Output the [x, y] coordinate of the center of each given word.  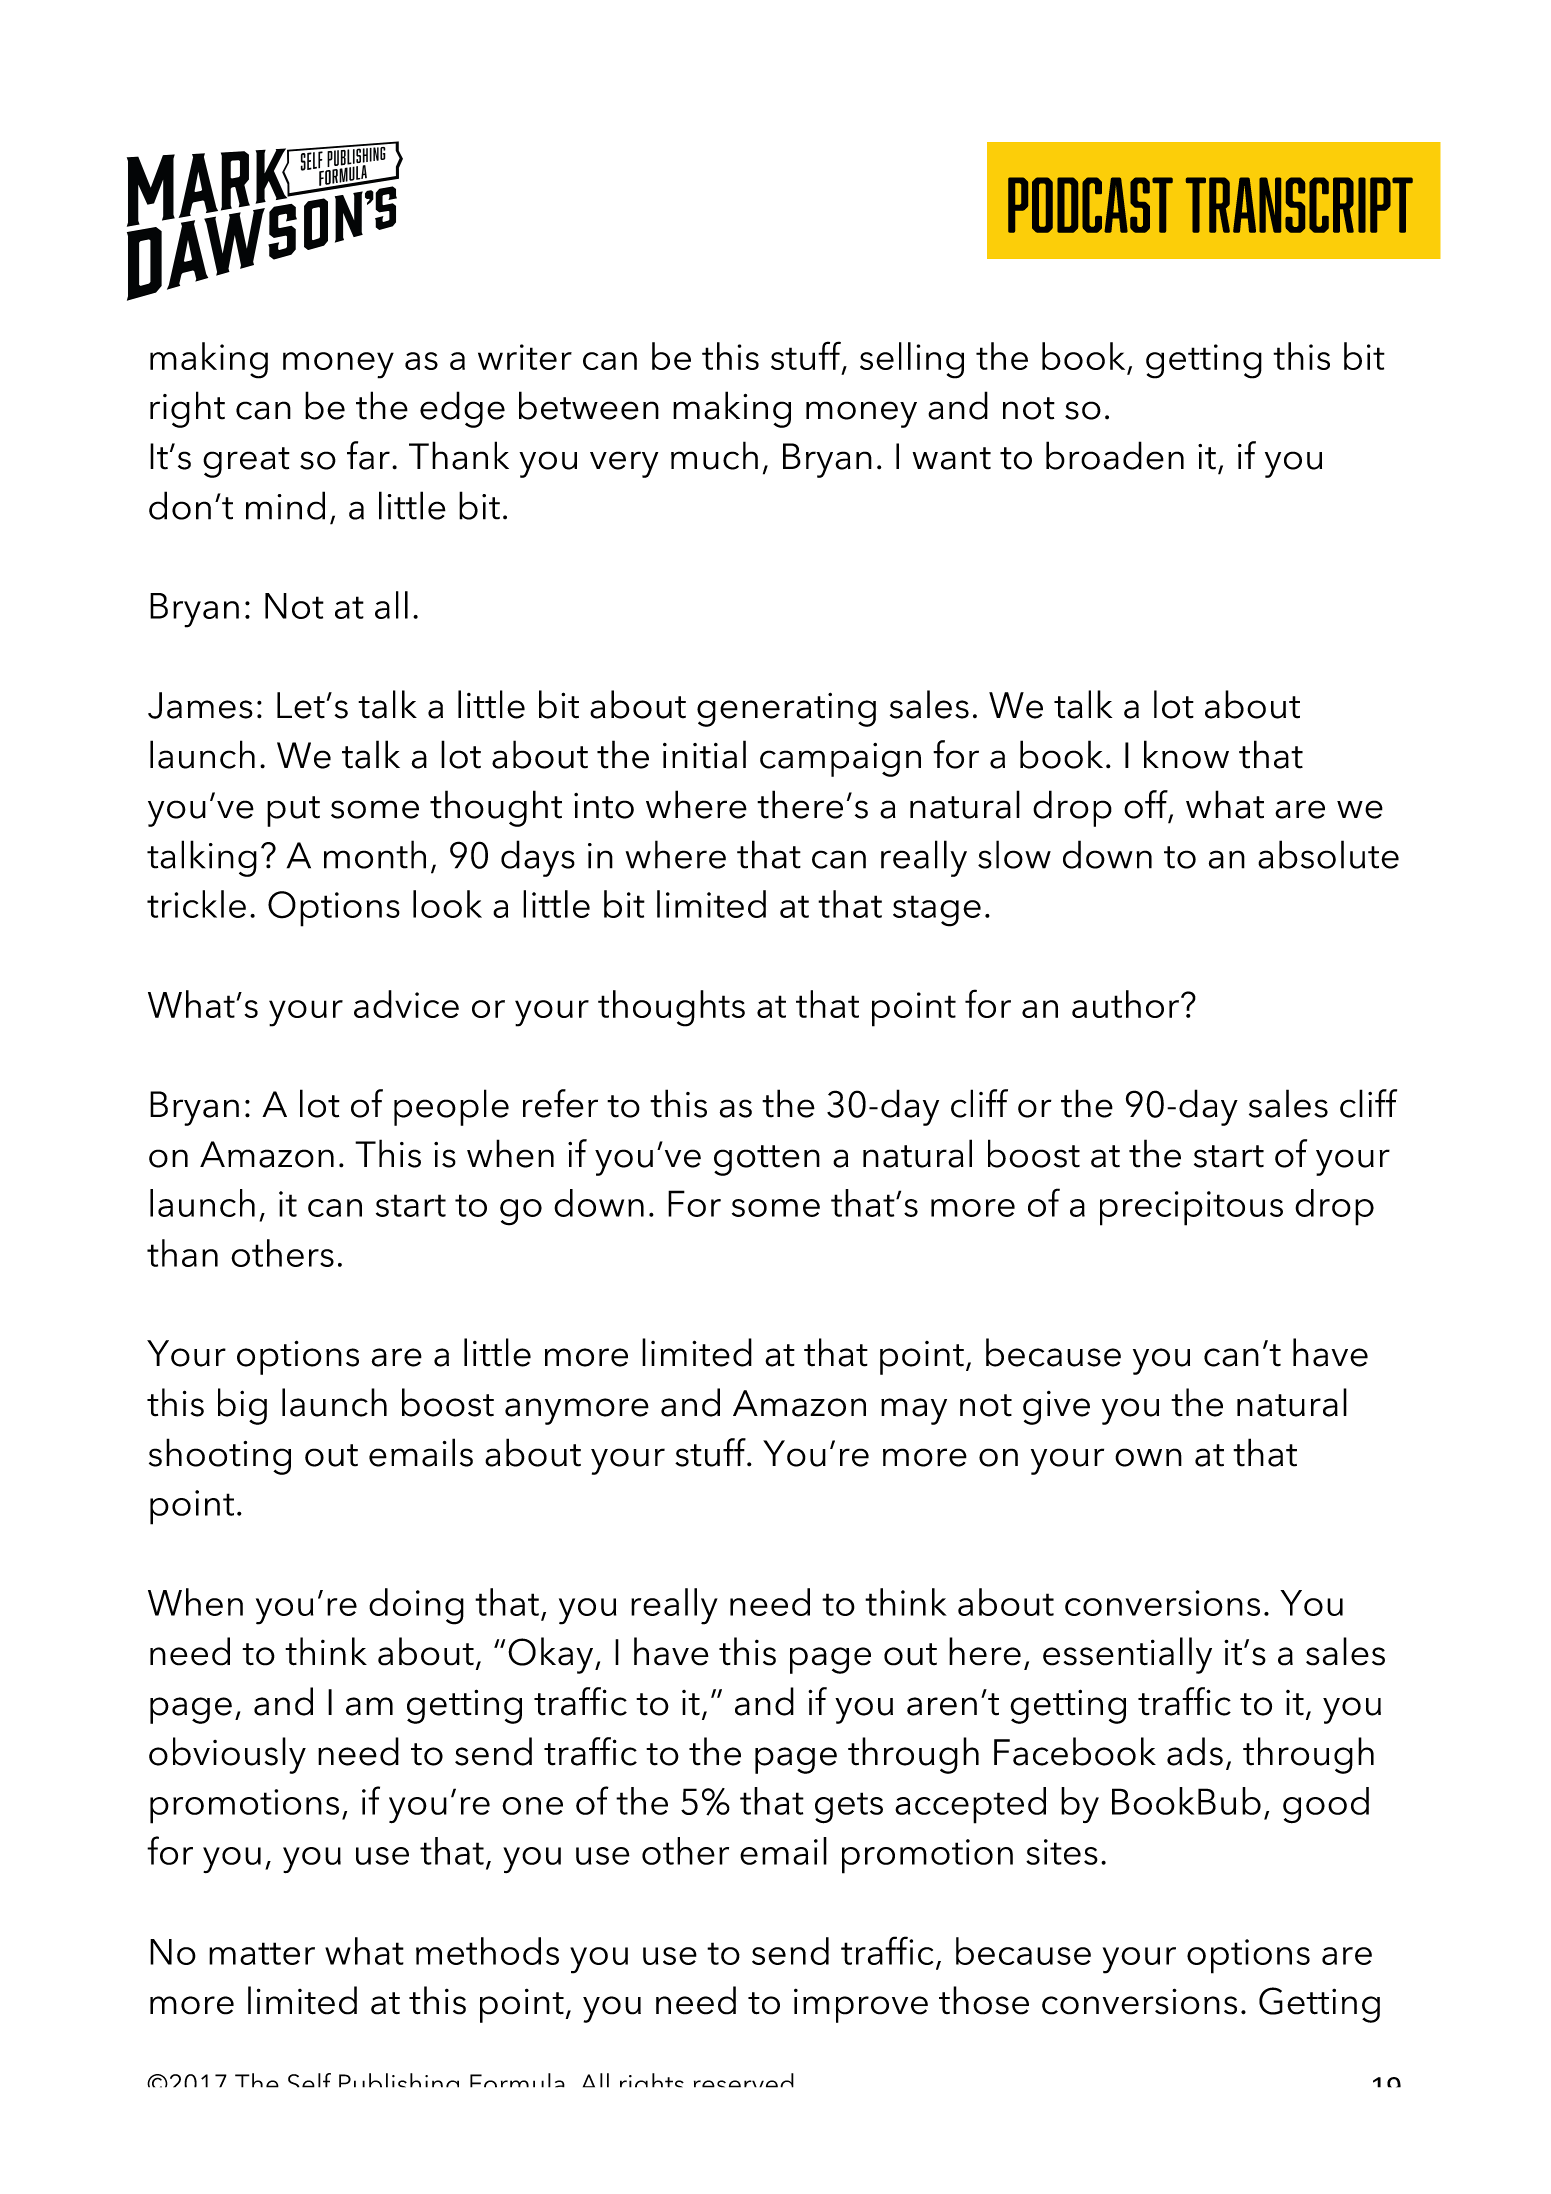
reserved [744, 2080]
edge [462, 409]
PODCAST [1090, 205]
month [375, 854]
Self [309, 2080]
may [914, 1411]
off [1147, 805]
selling [912, 360]
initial [704, 754]
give [1056, 1408]
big [242, 1406]
